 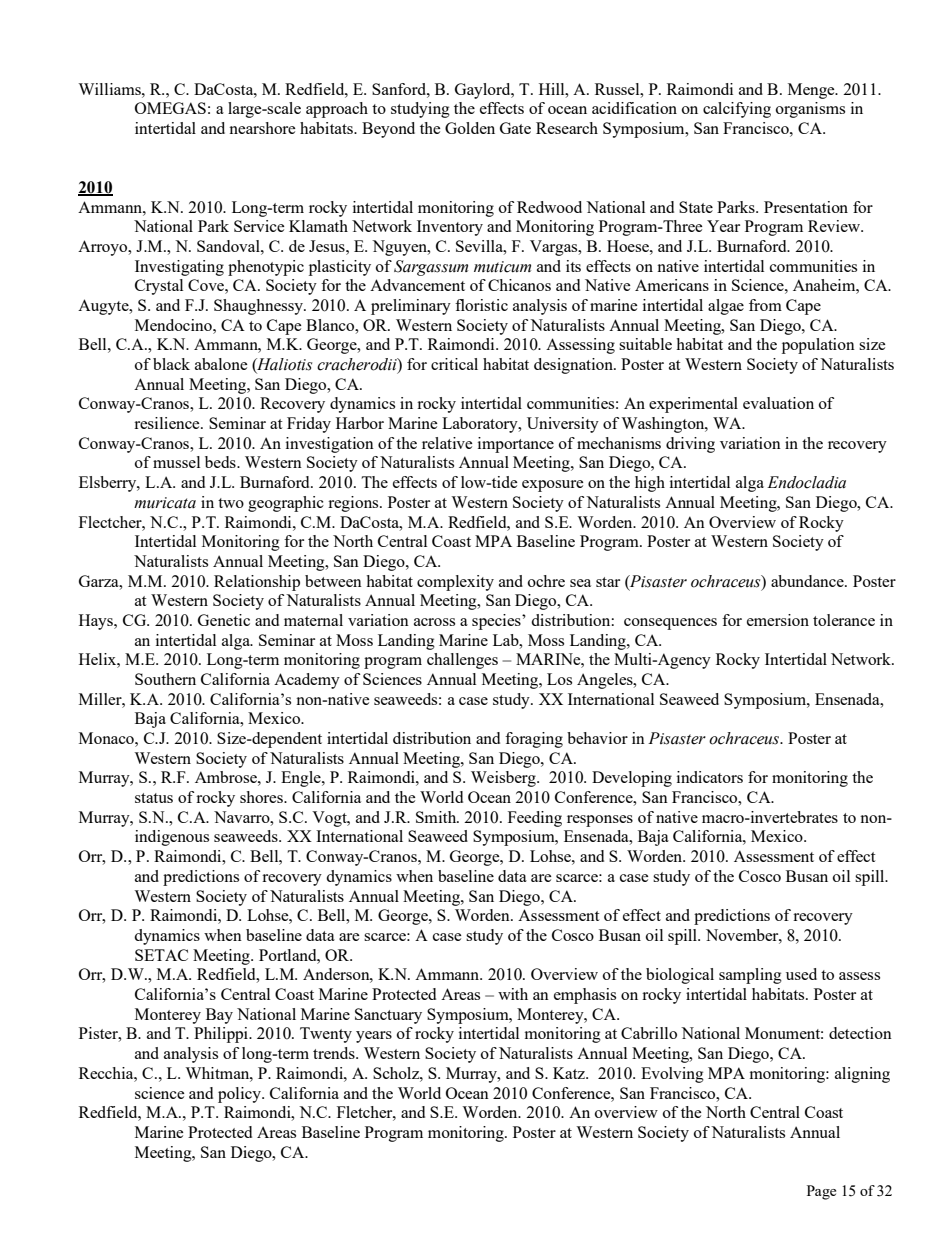 I want to click on policy, so click(x=240, y=1095).
